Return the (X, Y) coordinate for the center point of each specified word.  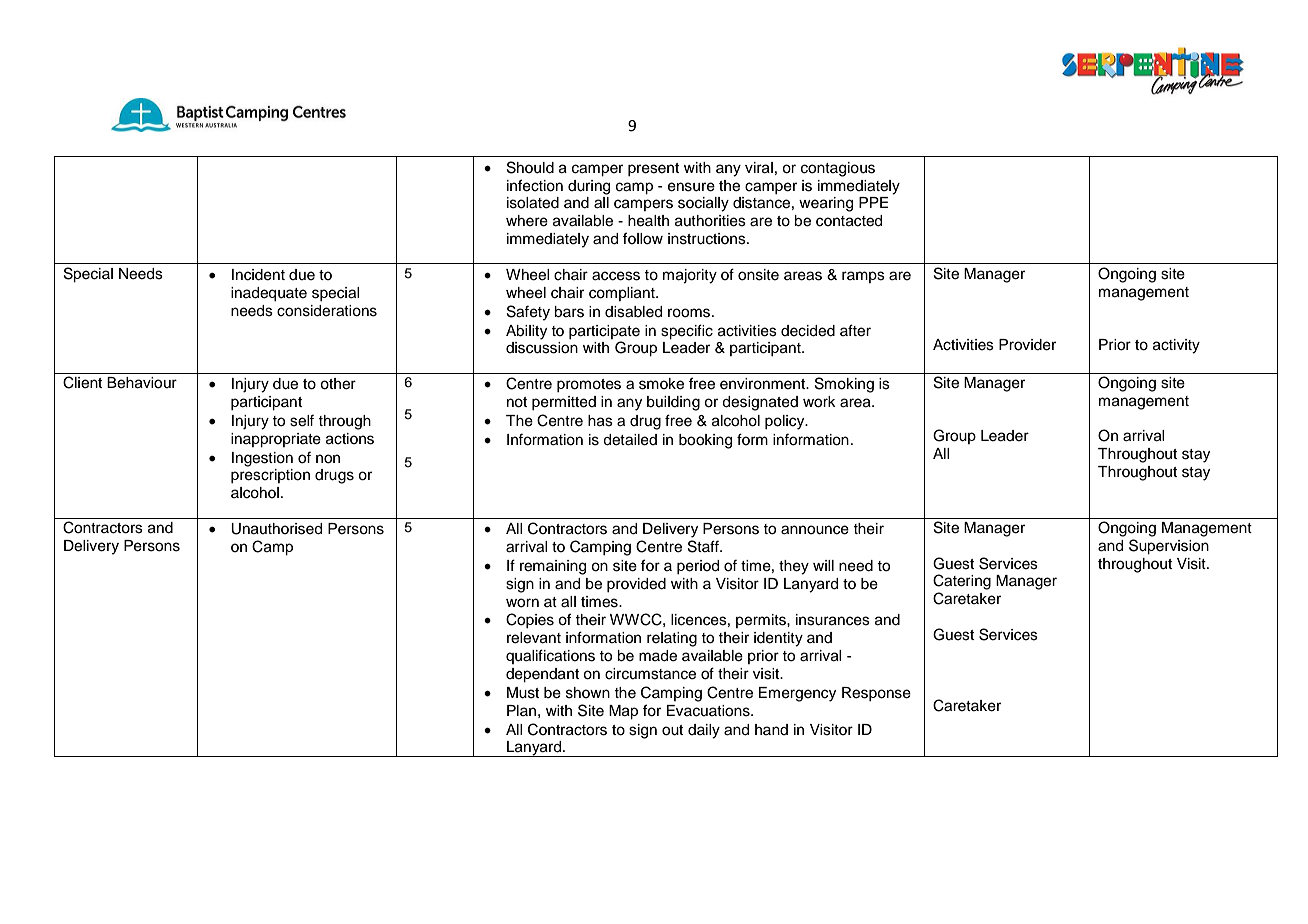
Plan (521, 710)
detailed (630, 440)
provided (636, 585)
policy (786, 422)
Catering (962, 582)
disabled (633, 312)
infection (535, 185)
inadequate (269, 294)
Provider (1027, 345)
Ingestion (262, 459)
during (589, 187)
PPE (873, 202)
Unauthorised (276, 529)
